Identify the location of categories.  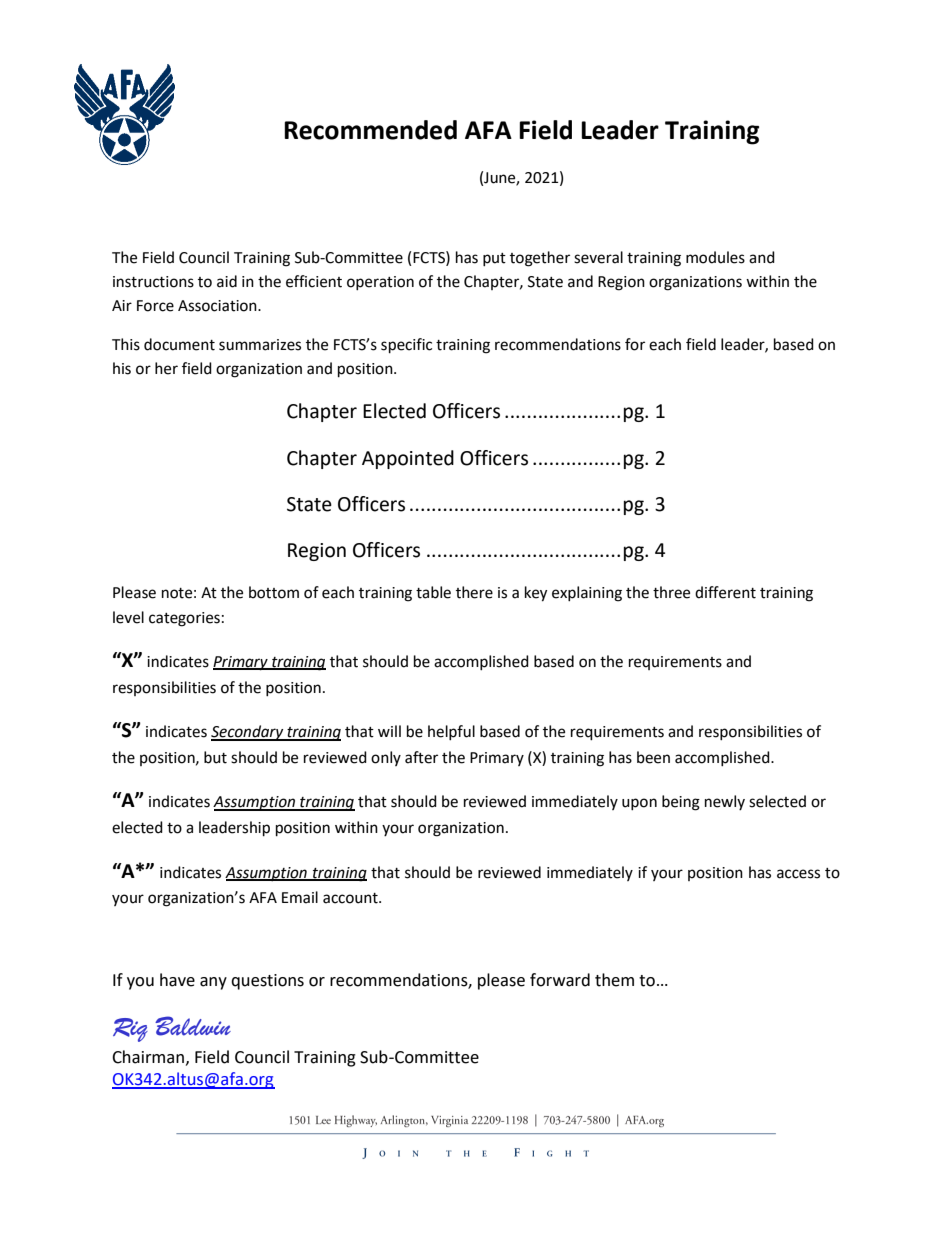
(184, 619).
